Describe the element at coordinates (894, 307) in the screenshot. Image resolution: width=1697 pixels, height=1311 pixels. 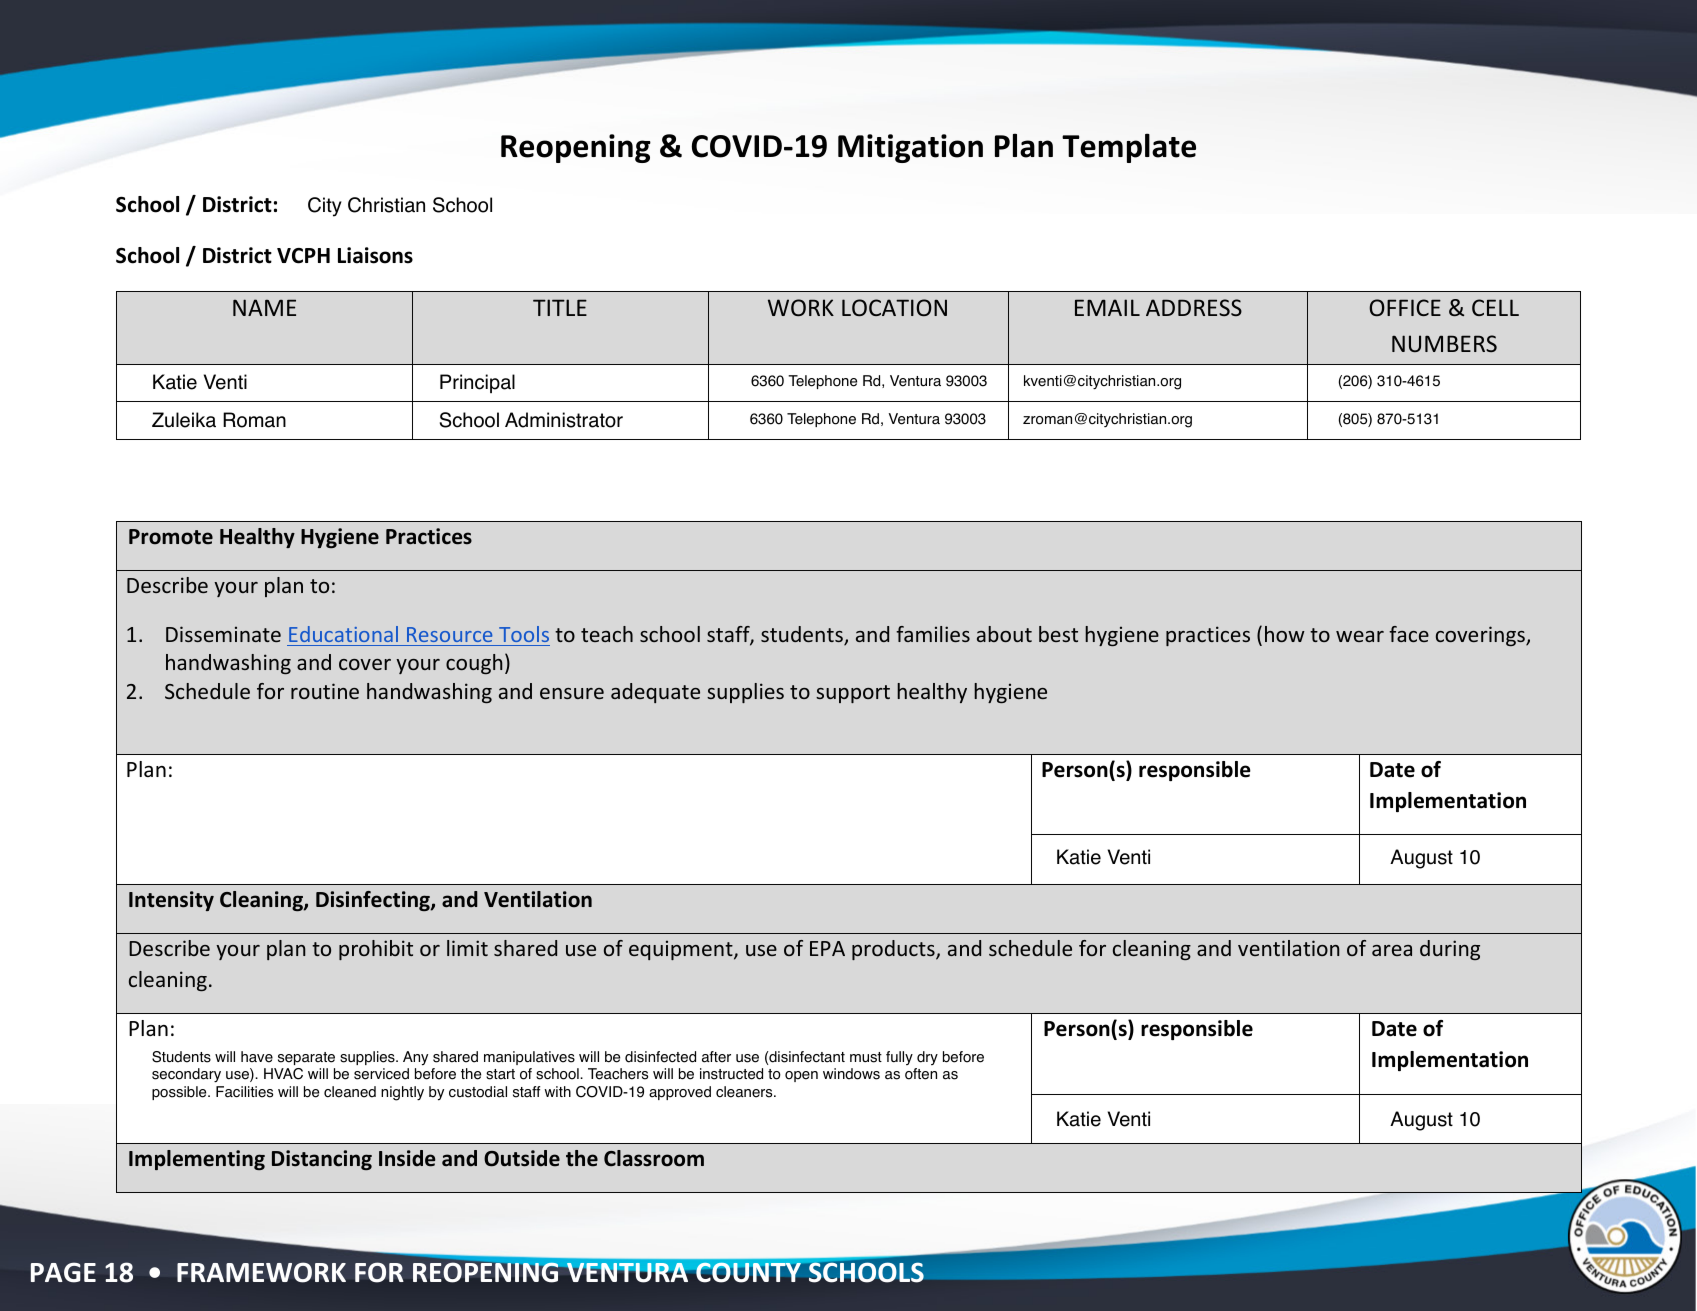
I see `LOCATION` at that location.
